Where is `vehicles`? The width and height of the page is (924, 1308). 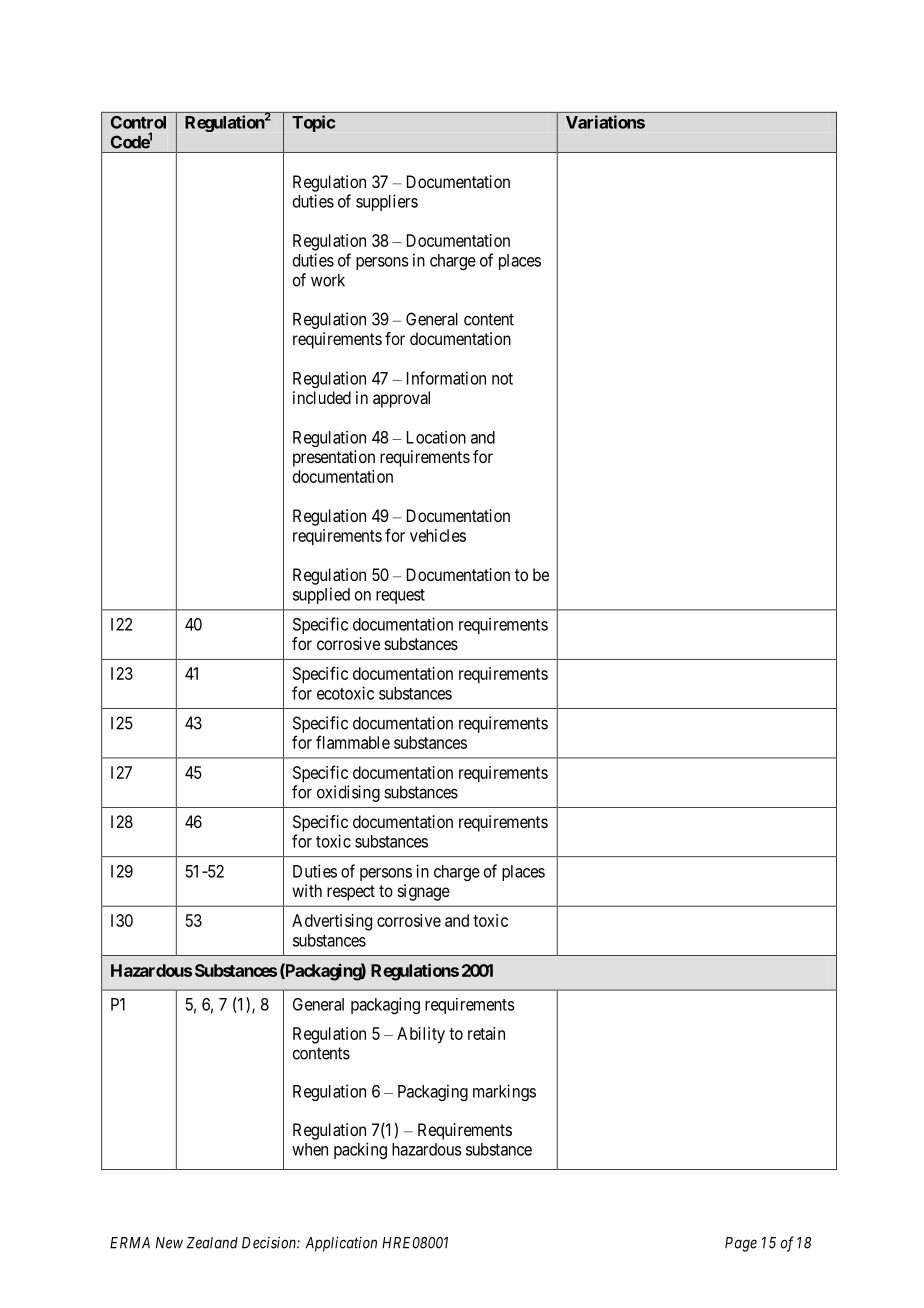 vehicles is located at coordinates (438, 535).
